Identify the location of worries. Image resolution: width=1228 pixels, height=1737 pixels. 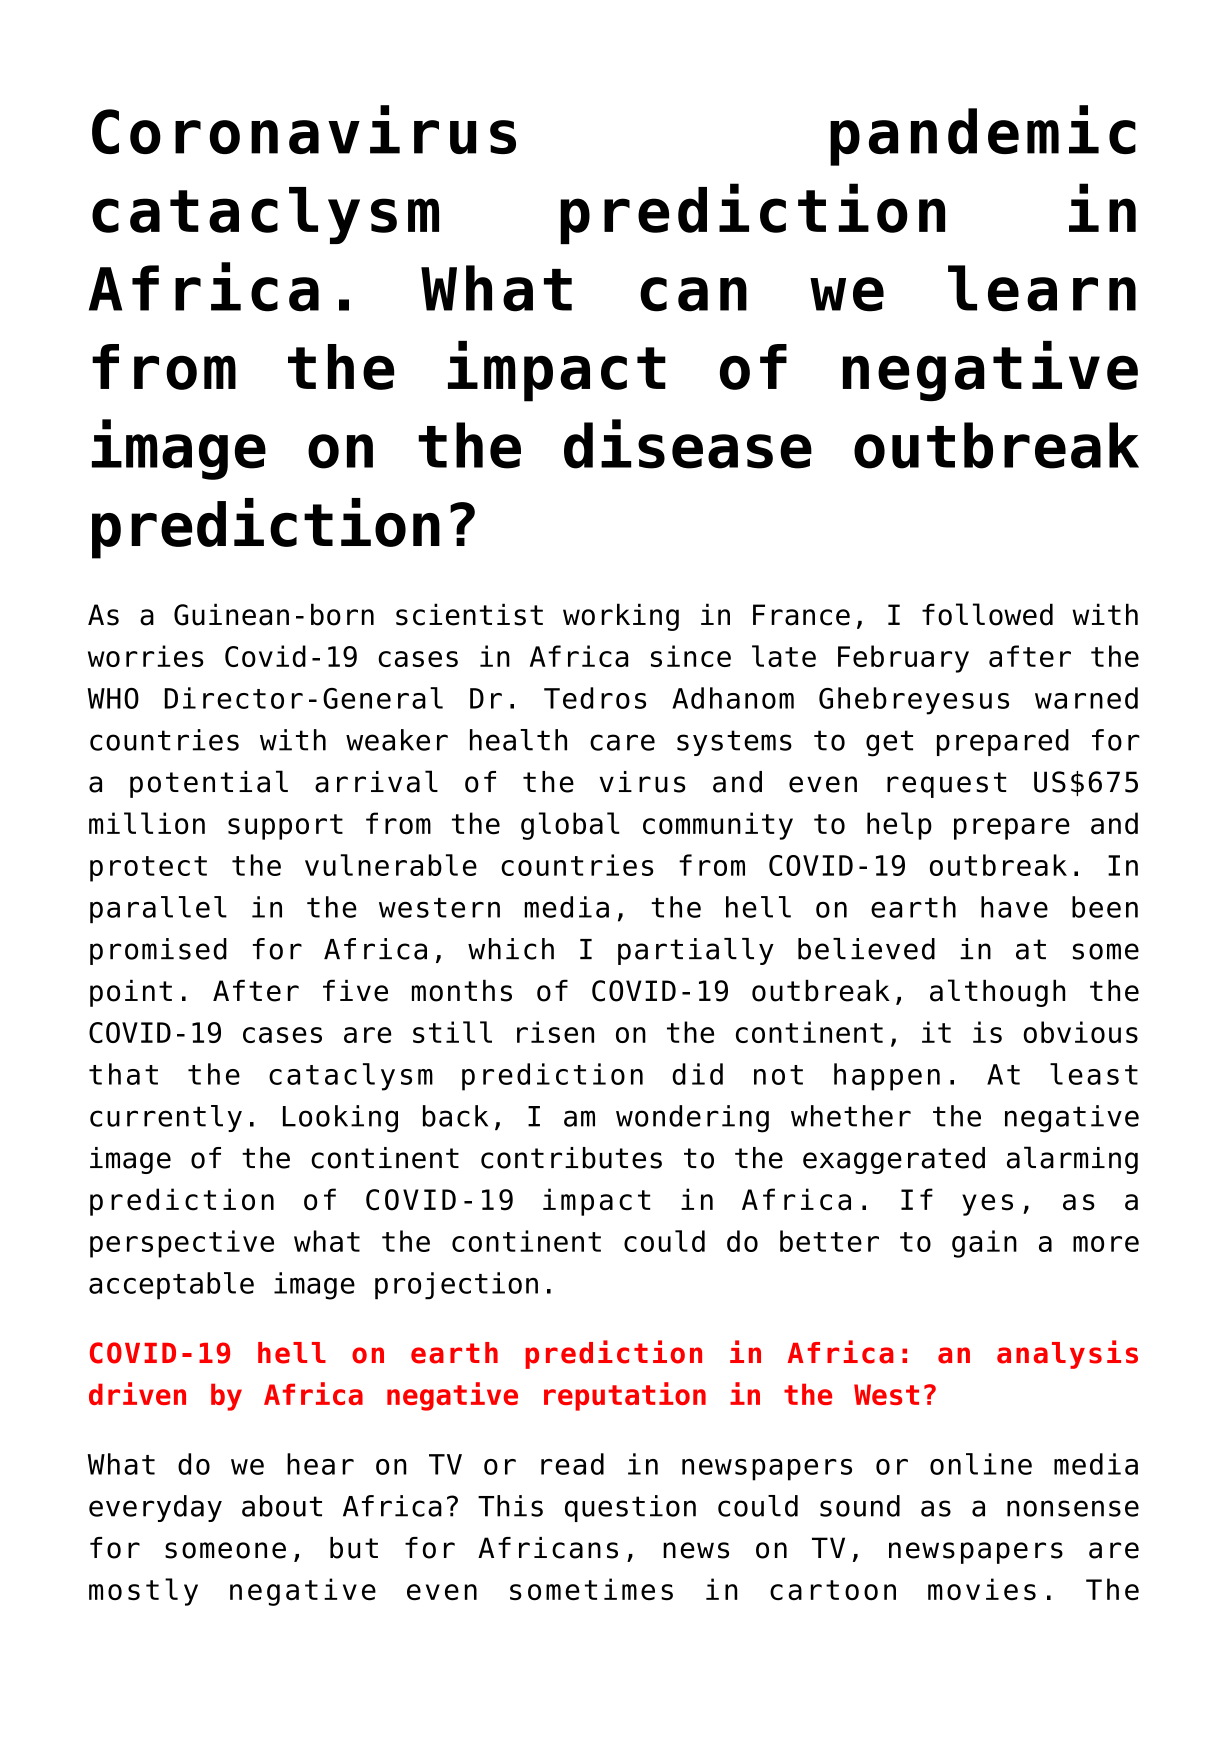
(146, 656).
